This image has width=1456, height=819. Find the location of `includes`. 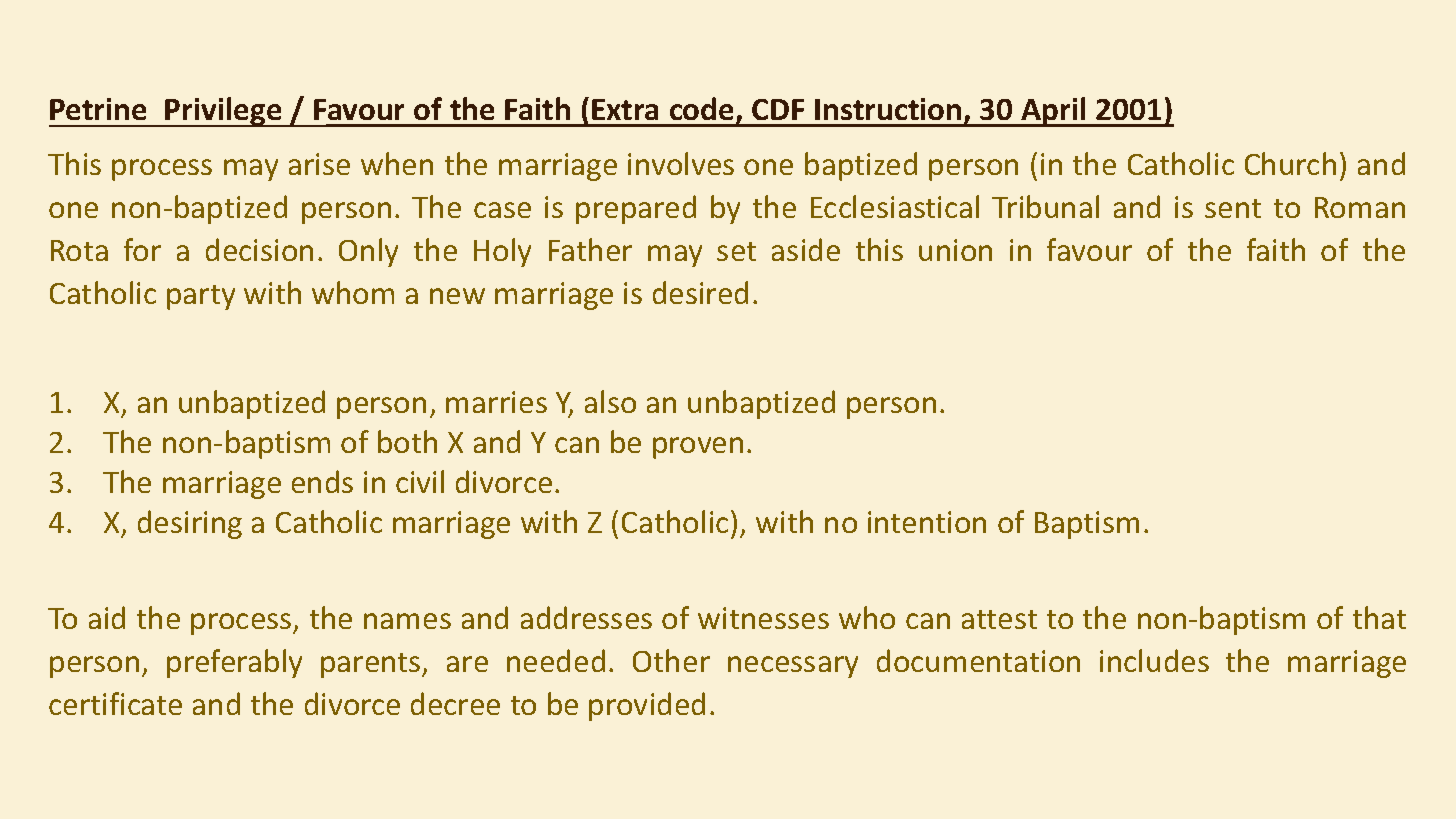

includes is located at coordinates (1154, 660).
